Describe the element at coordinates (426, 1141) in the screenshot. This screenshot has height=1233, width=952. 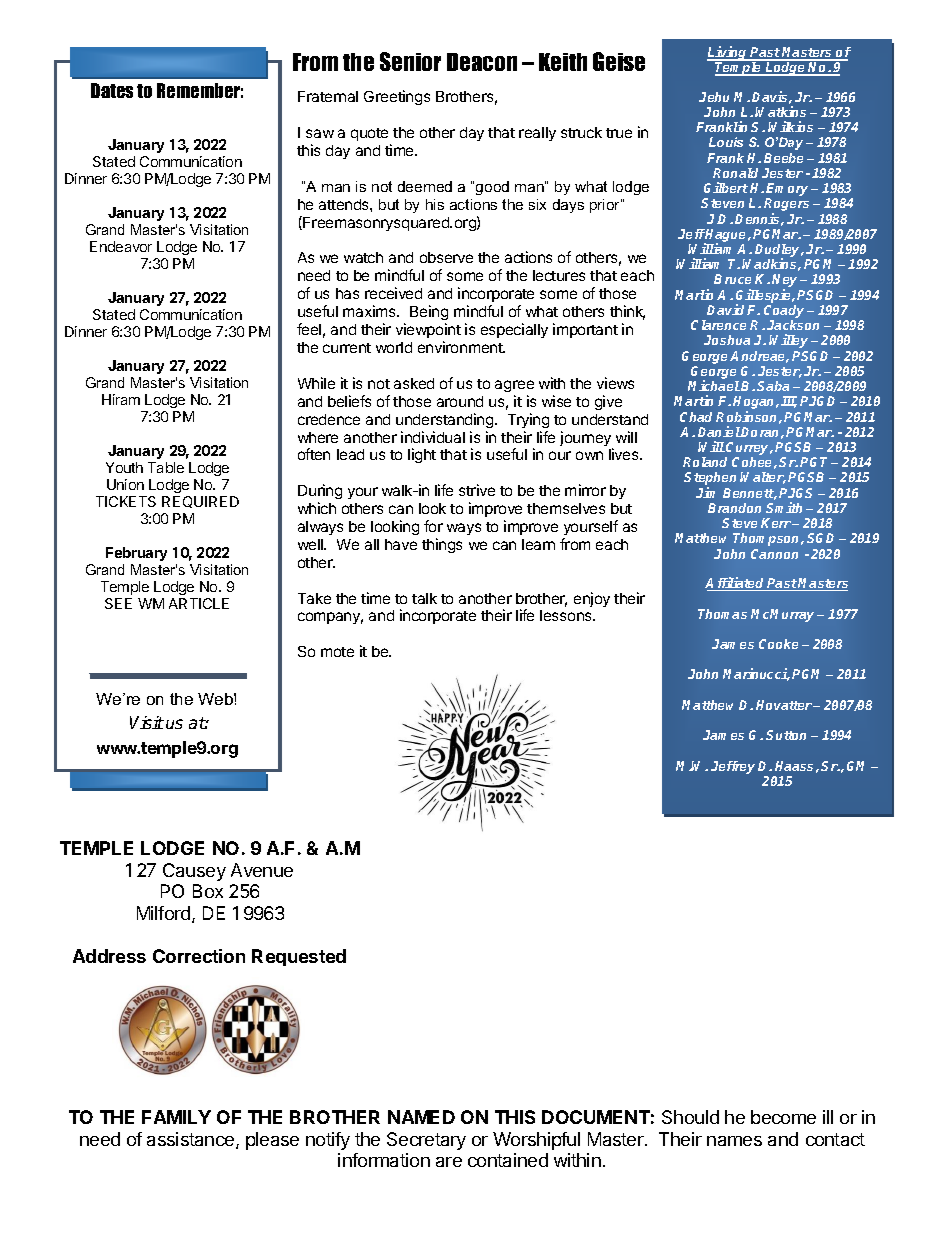
I see `Secretary` at that location.
